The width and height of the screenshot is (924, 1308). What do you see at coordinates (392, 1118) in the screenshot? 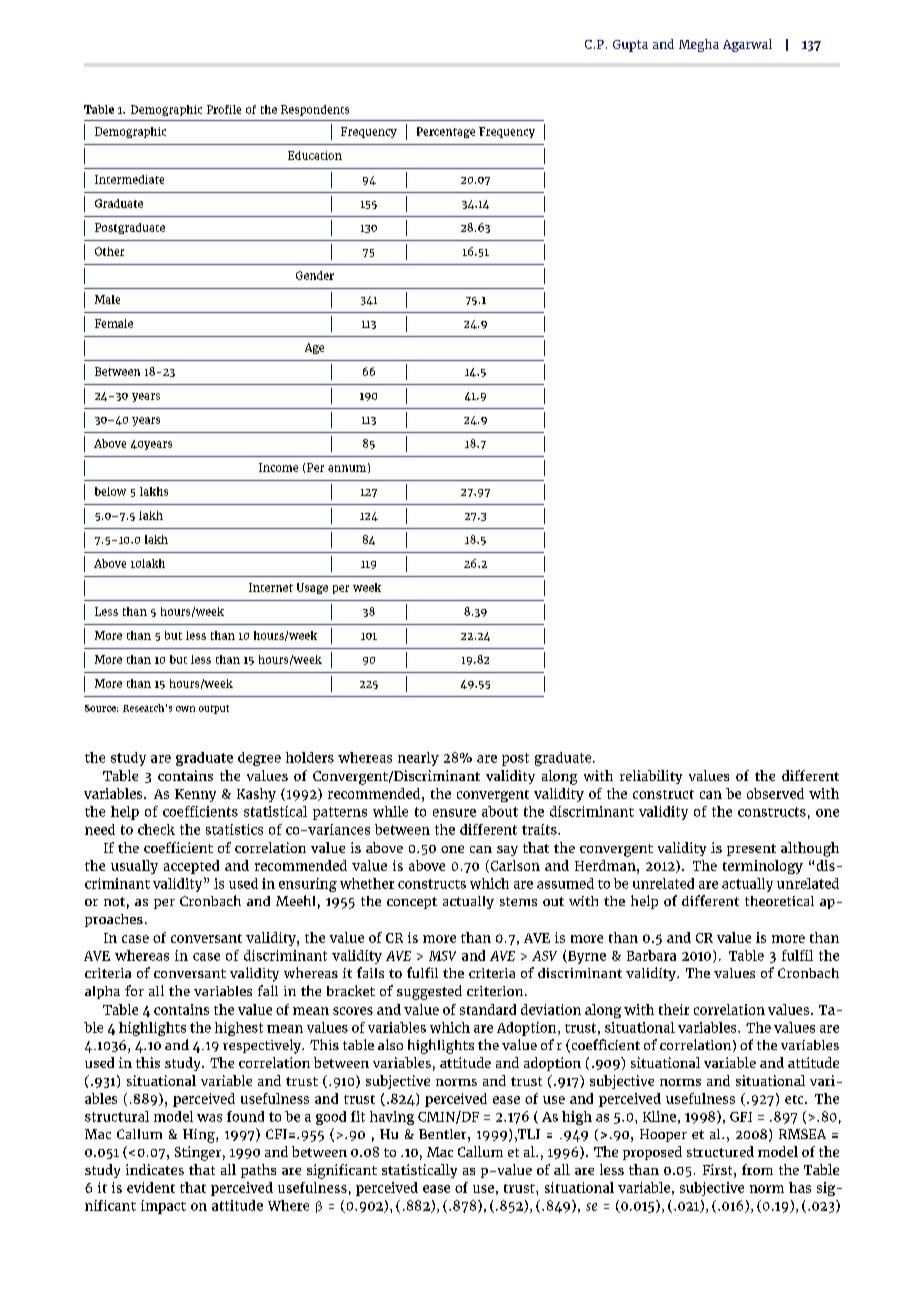
I see `having` at bounding box center [392, 1118].
